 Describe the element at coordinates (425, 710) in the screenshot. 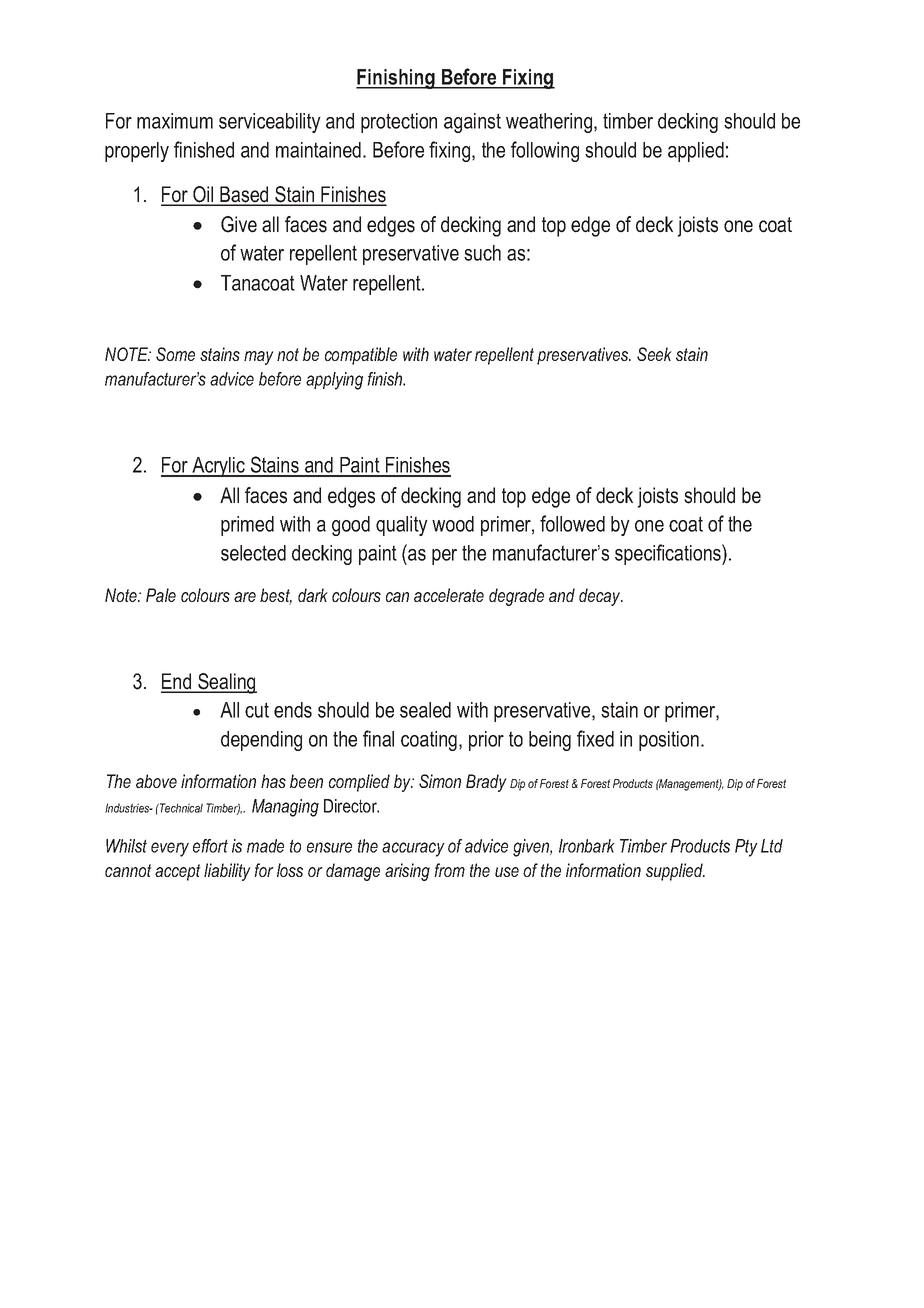

I see `sealed` at that location.
